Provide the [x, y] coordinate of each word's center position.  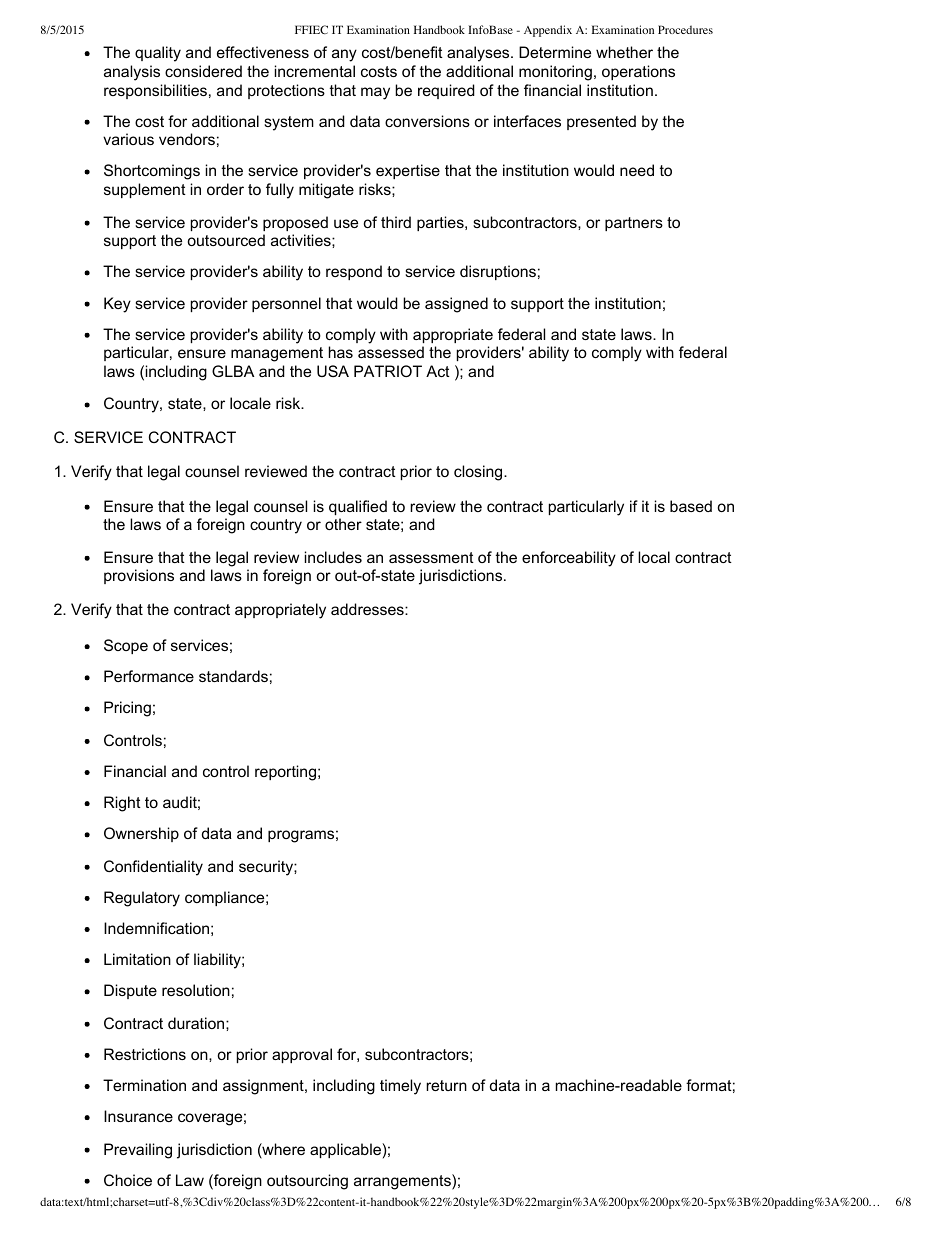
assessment [431, 557]
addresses [368, 609]
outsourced [226, 240]
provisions [139, 576]
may [375, 93]
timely [400, 1087]
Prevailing [138, 1151]
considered [203, 71]
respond [354, 272]
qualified [358, 507]
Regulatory [142, 899]
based [691, 506]
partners [634, 224]
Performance [149, 676]
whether [624, 52]
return [446, 1085]
